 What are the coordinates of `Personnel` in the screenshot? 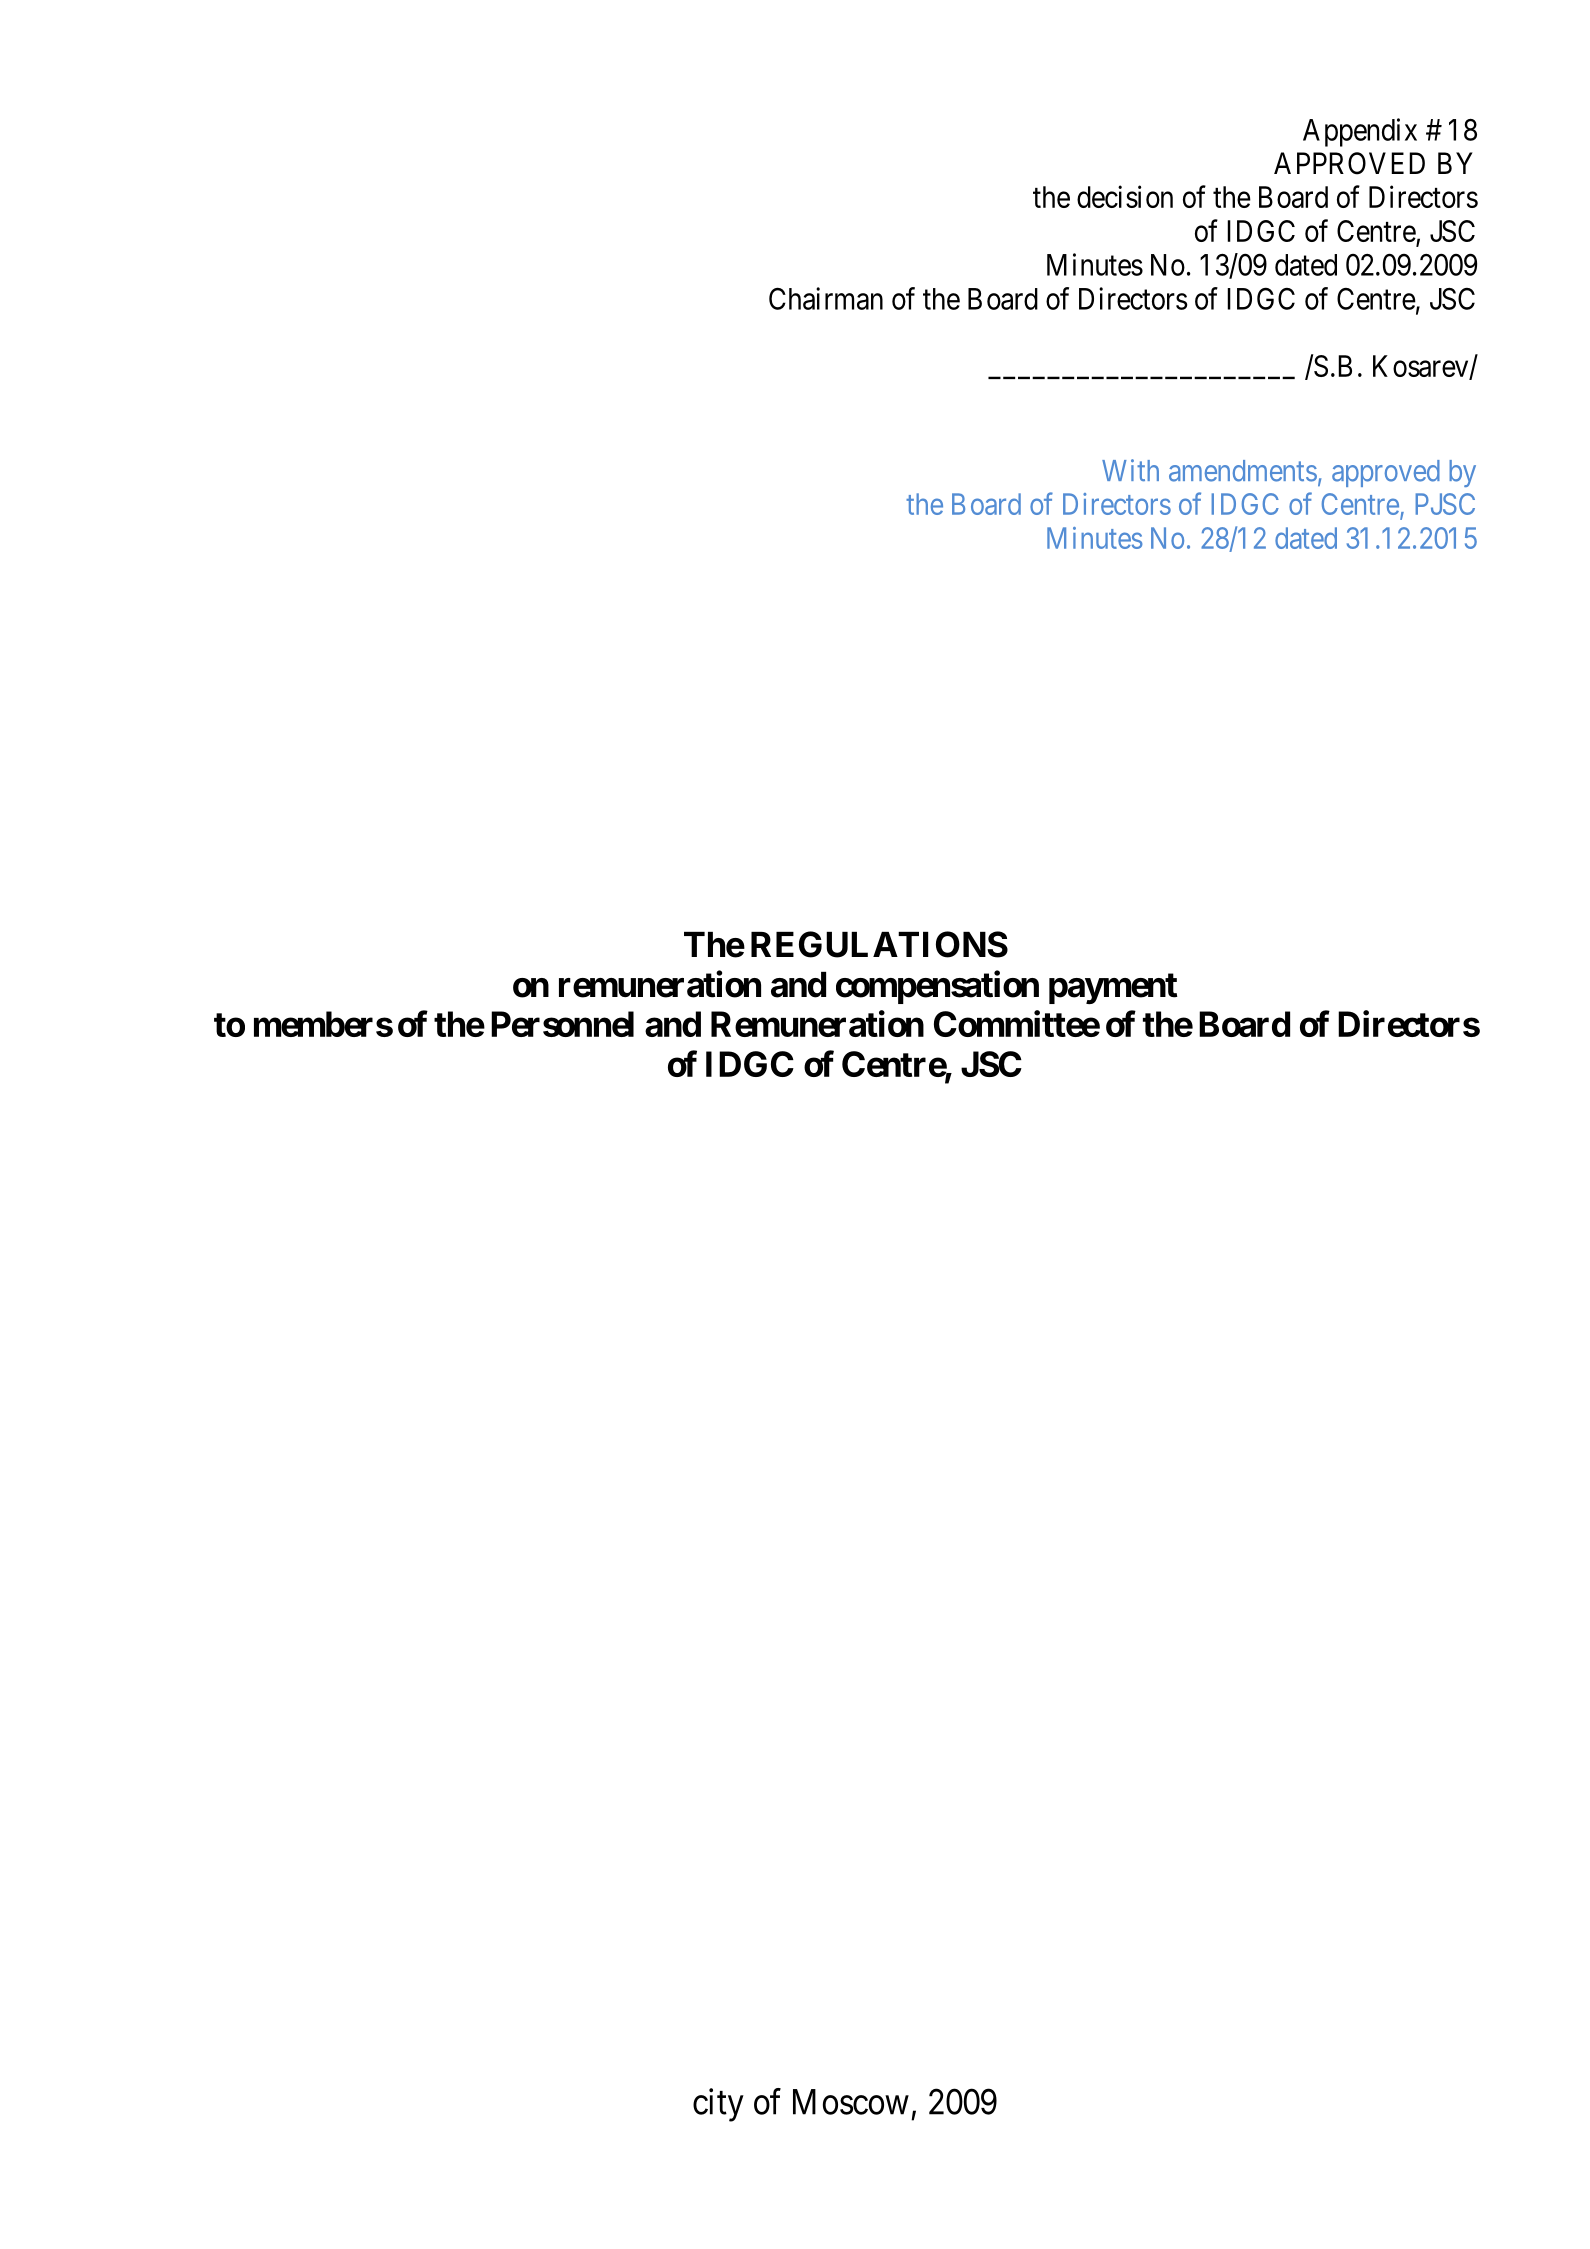 It's located at (562, 1024).
